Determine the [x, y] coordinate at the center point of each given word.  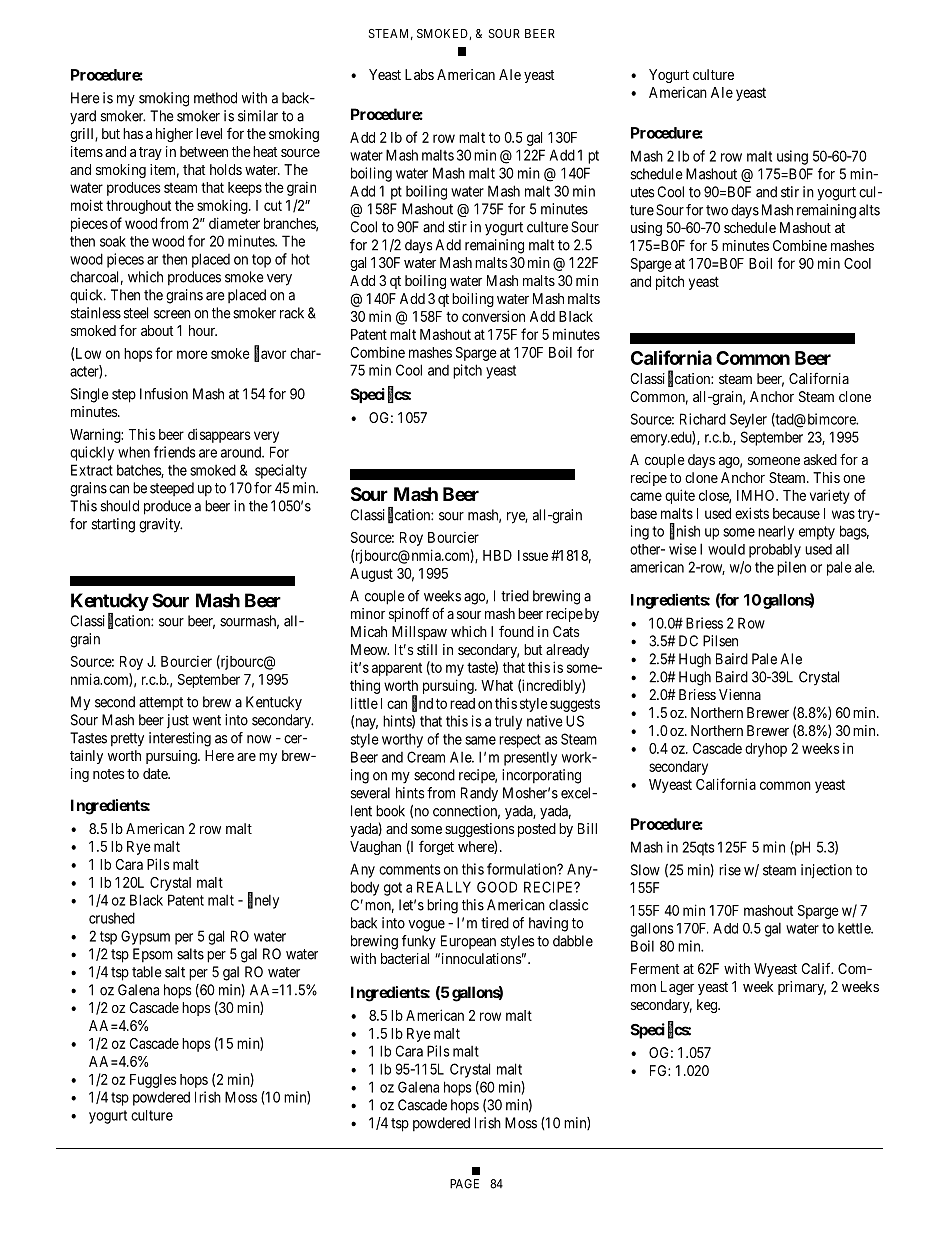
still [427, 649]
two [717, 210]
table [146, 972]
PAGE [464, 1184]
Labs [419, 74]
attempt [161, 704]
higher [174, 135]
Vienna [740, 694]
